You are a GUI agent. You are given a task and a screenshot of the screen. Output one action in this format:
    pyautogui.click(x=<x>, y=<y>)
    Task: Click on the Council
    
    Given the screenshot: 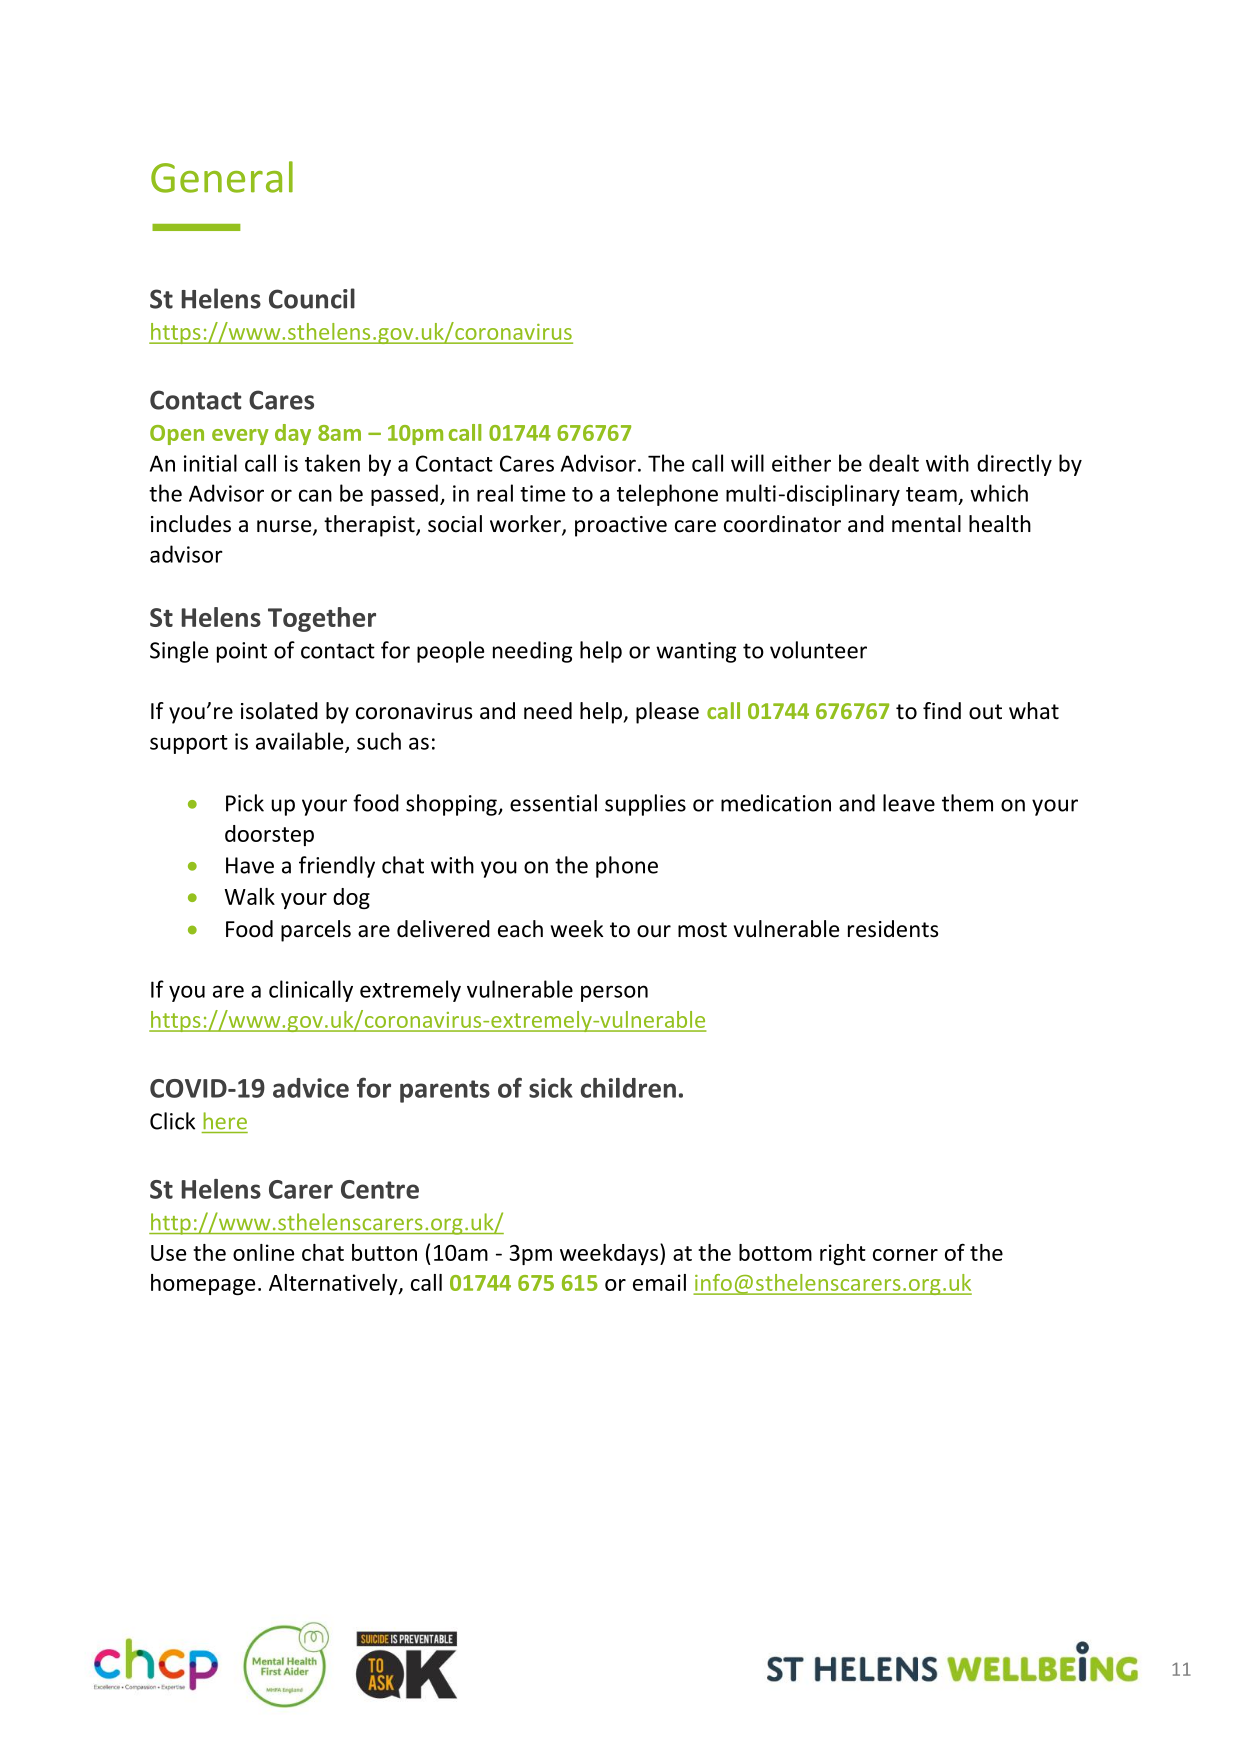 What is the action you would take?
    pyautogui.click(x=312, y=298)
